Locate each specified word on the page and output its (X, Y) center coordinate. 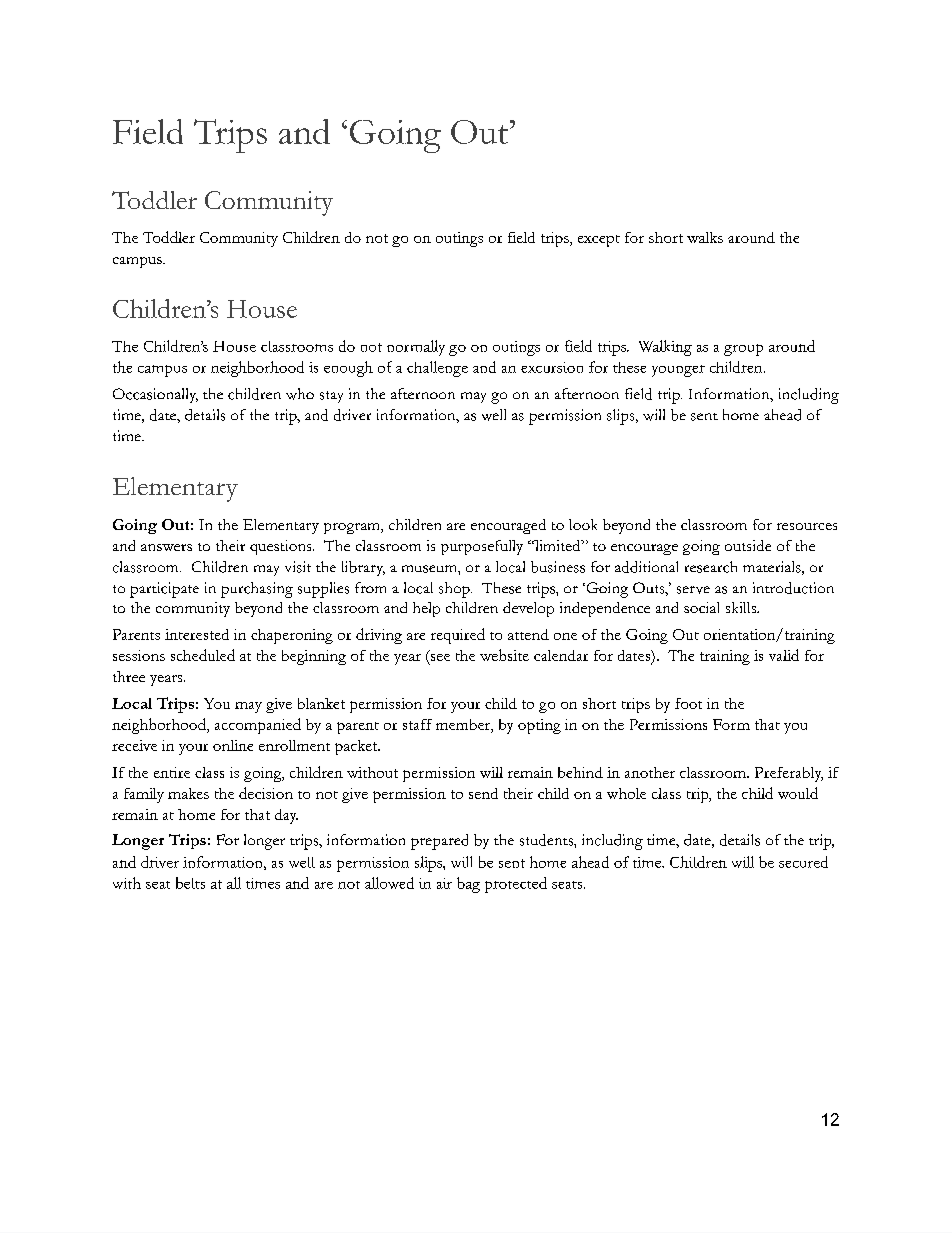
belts (190, 883)
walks (705, 237)
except (599, 241)
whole (626, 793)
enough (348, 369)
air (444, 883)
